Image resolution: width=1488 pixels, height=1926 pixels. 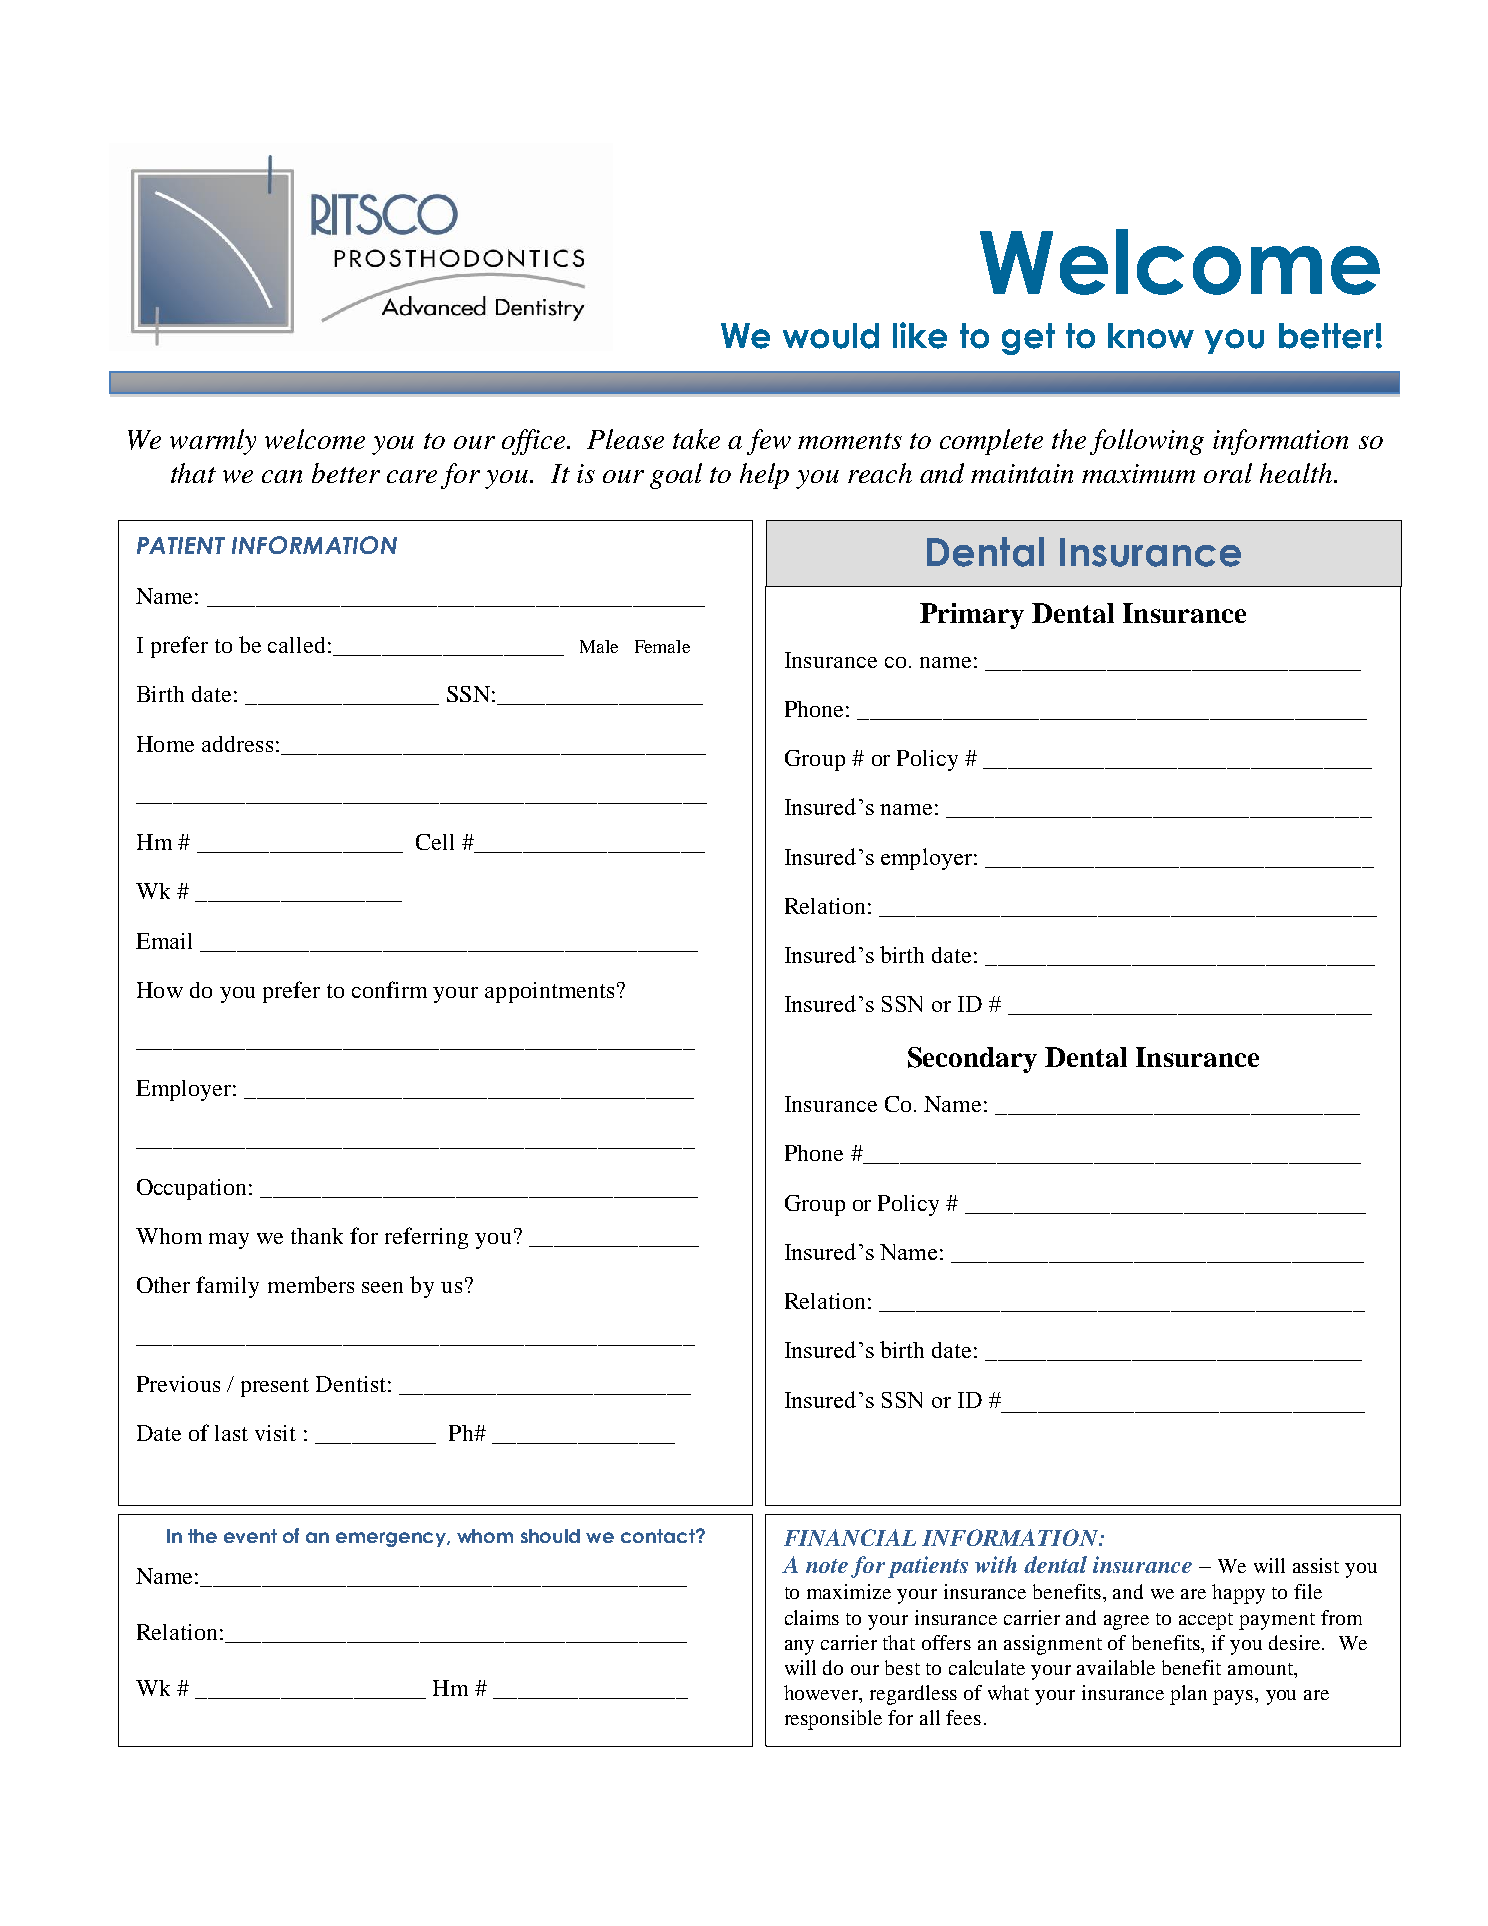 I want to click on event, so click(x=250, y=1536).
